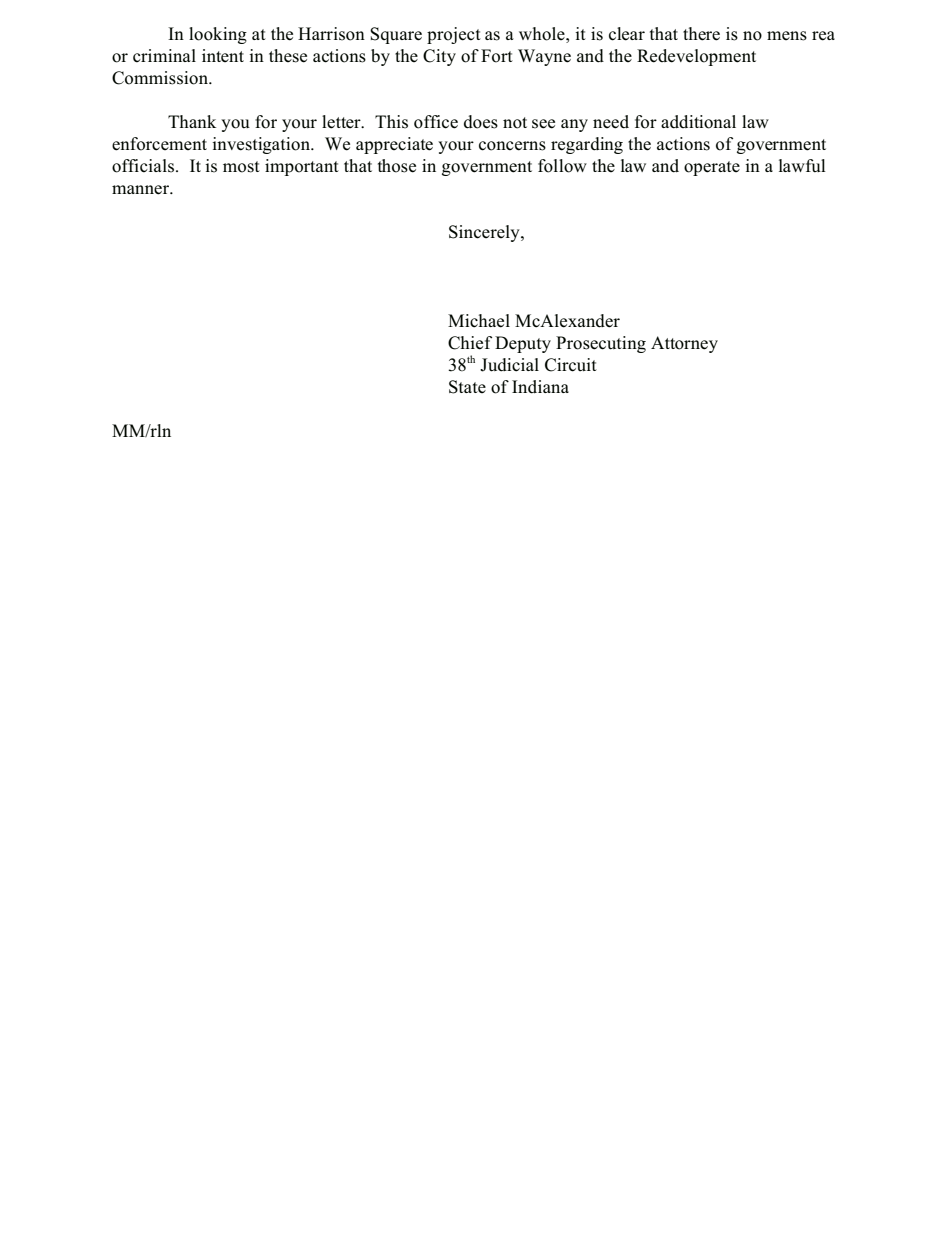 The width and height of the document is (952, 1233). I want to click on Michael, so click(479, 321).
